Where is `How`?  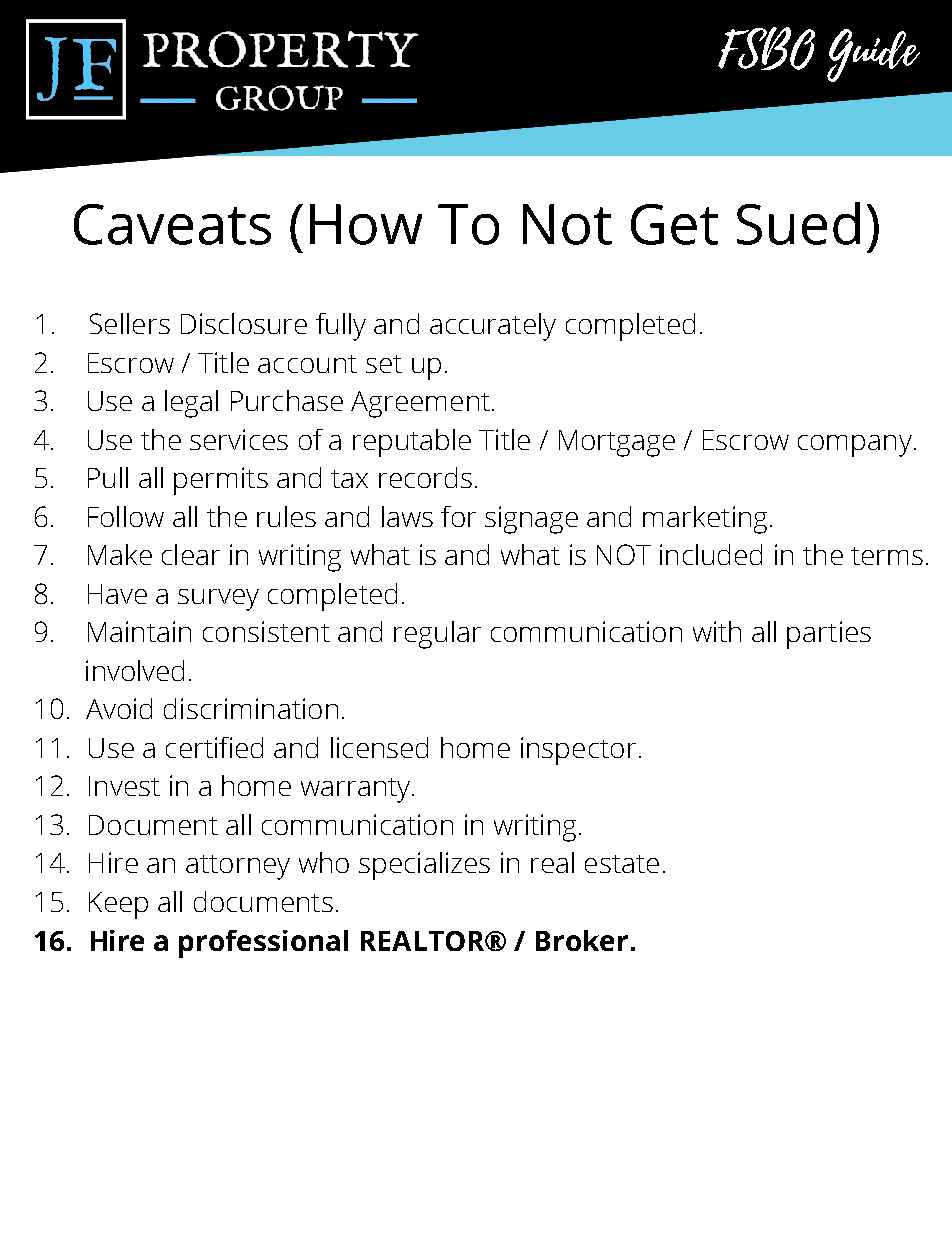 How is located at coordinates (366, 224).
